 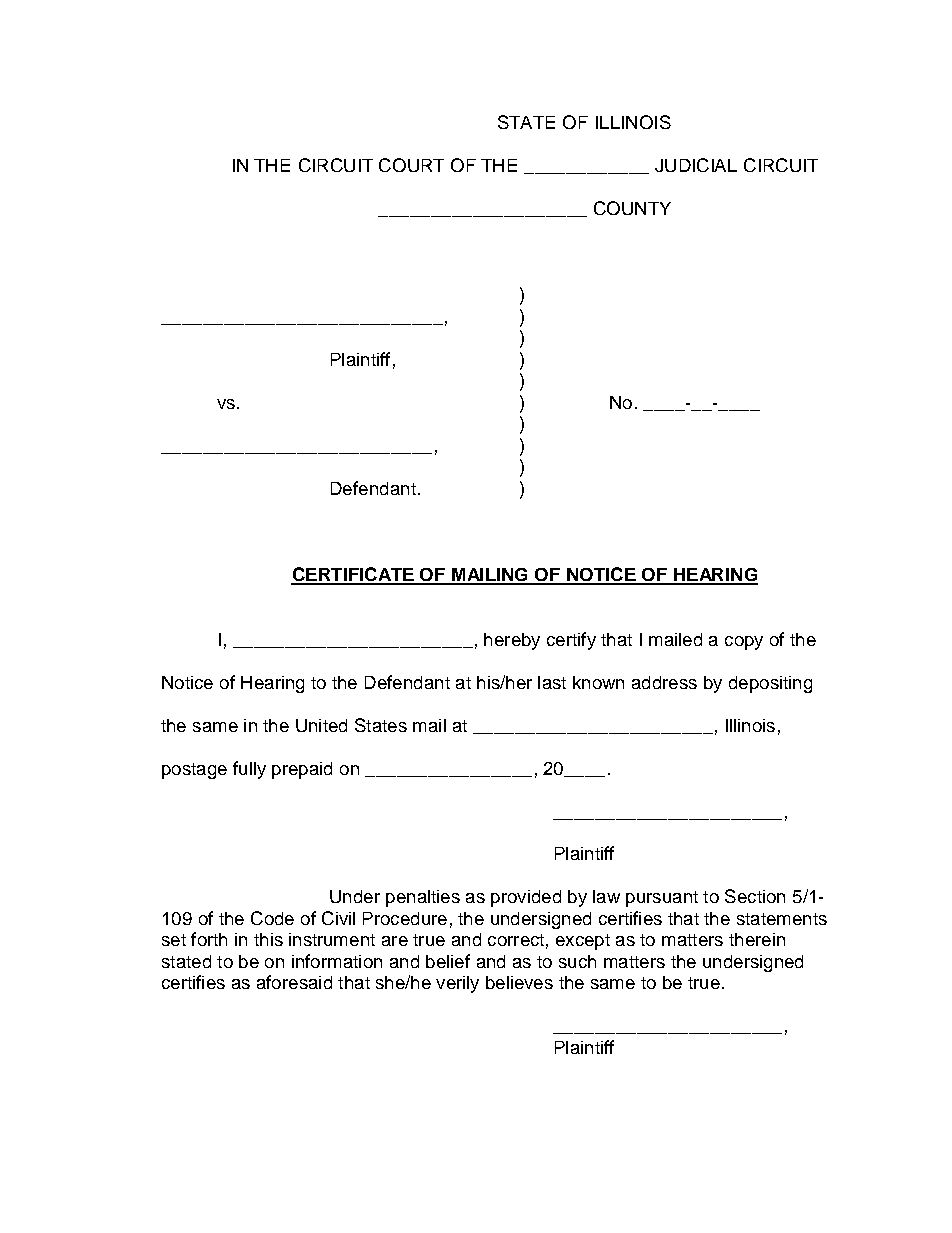 What do you see at coordinates (249, 770) in the screenshot?
I see `fully` at bounding box center [249, 770].
